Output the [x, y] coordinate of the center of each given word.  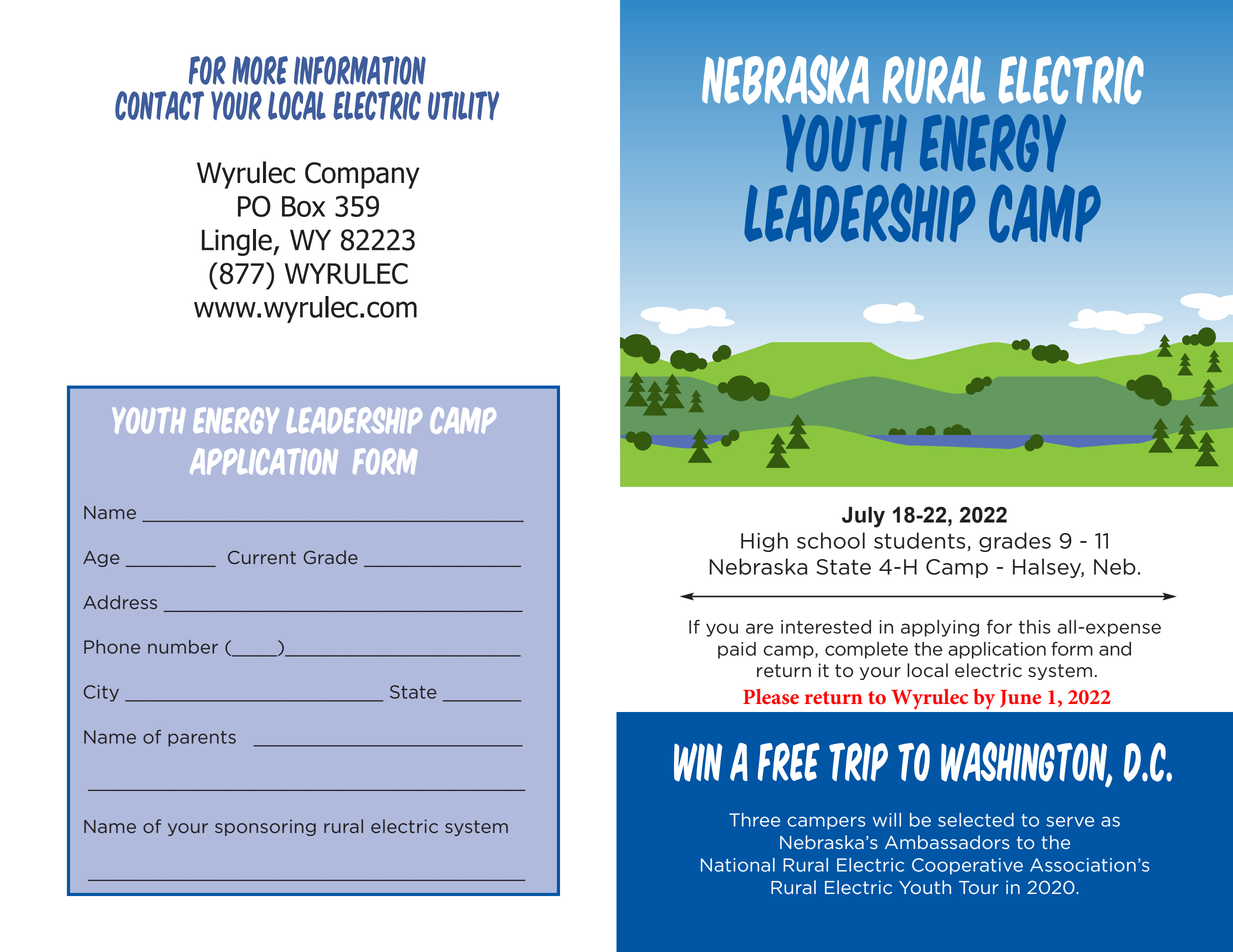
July [863, 517]
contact [159, 105]
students [921, 541]
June [1020, 699]
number [183, 647]
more [260, 70]
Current [262, 557]
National [738, 865]
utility [463, 105]
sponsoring [265, 827]
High [764, 542]
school [831, 540]
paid [737, 650]
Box [303, 206]
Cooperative [967, 866]
